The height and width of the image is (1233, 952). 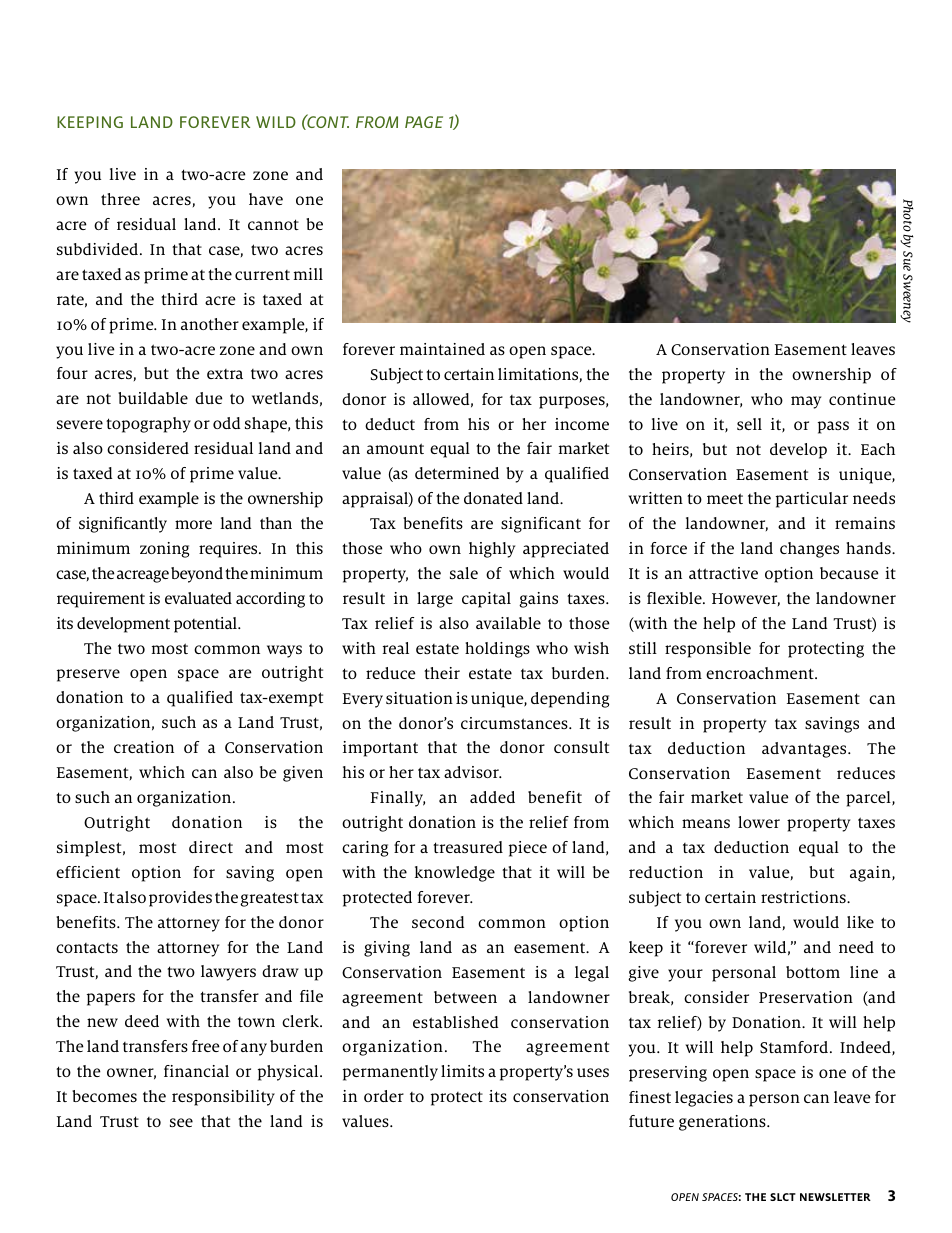 I want to click on donated, so click(x=493, y=498).
